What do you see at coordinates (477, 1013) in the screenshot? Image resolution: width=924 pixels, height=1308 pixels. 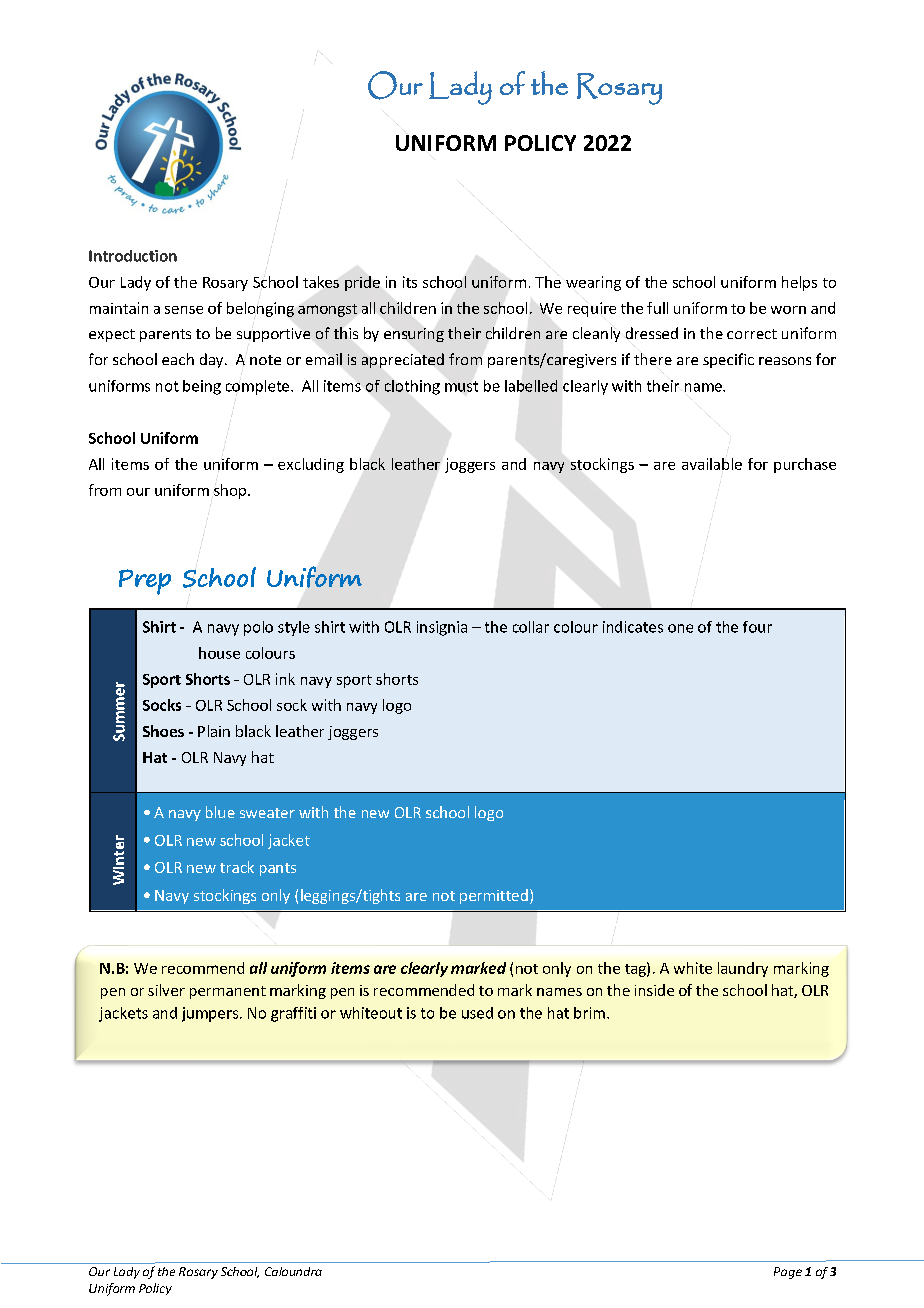 I see `used` at bounding box center [477, 1013].
